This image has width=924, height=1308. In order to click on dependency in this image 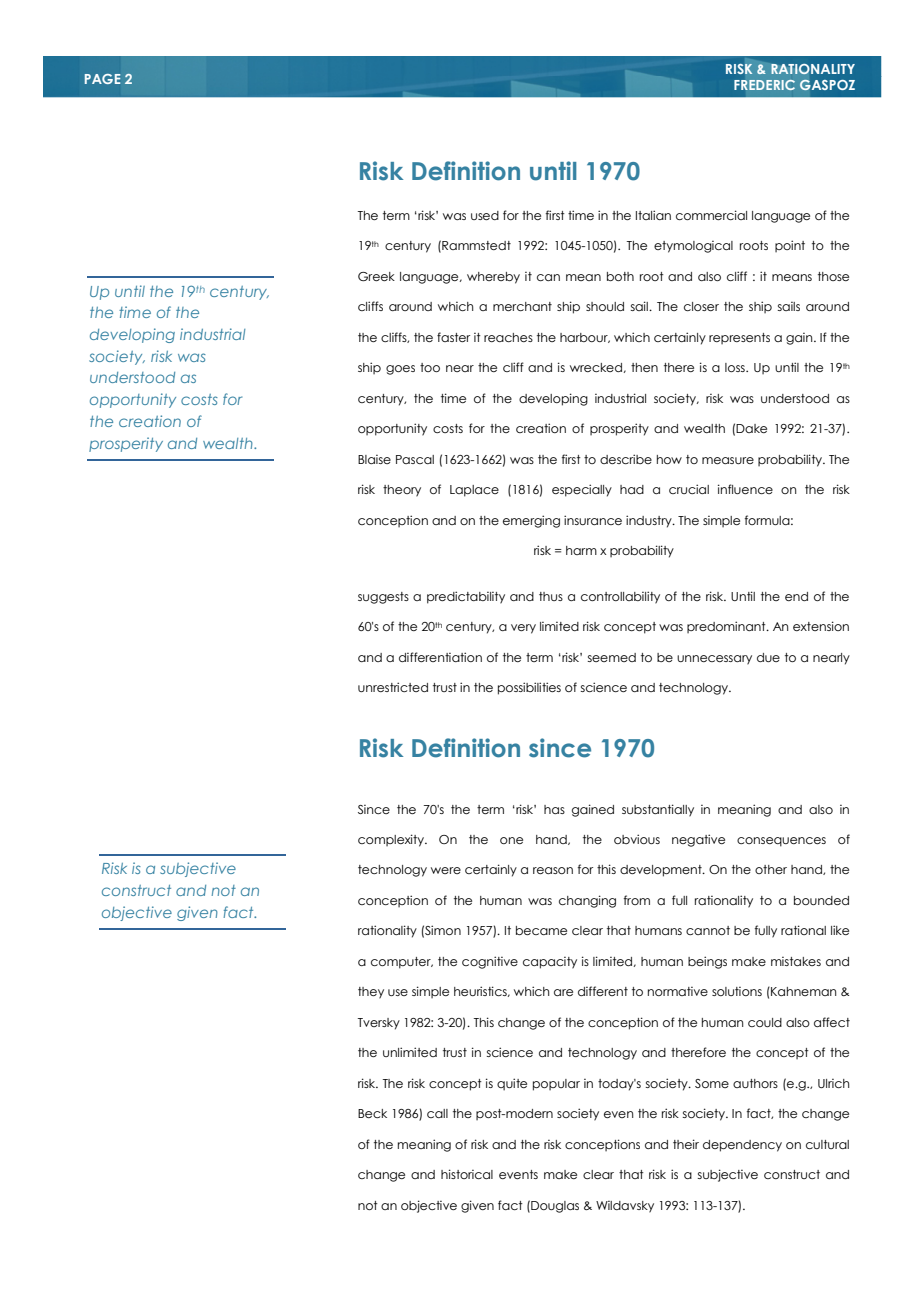, I will do `click(742, 1146)`.
